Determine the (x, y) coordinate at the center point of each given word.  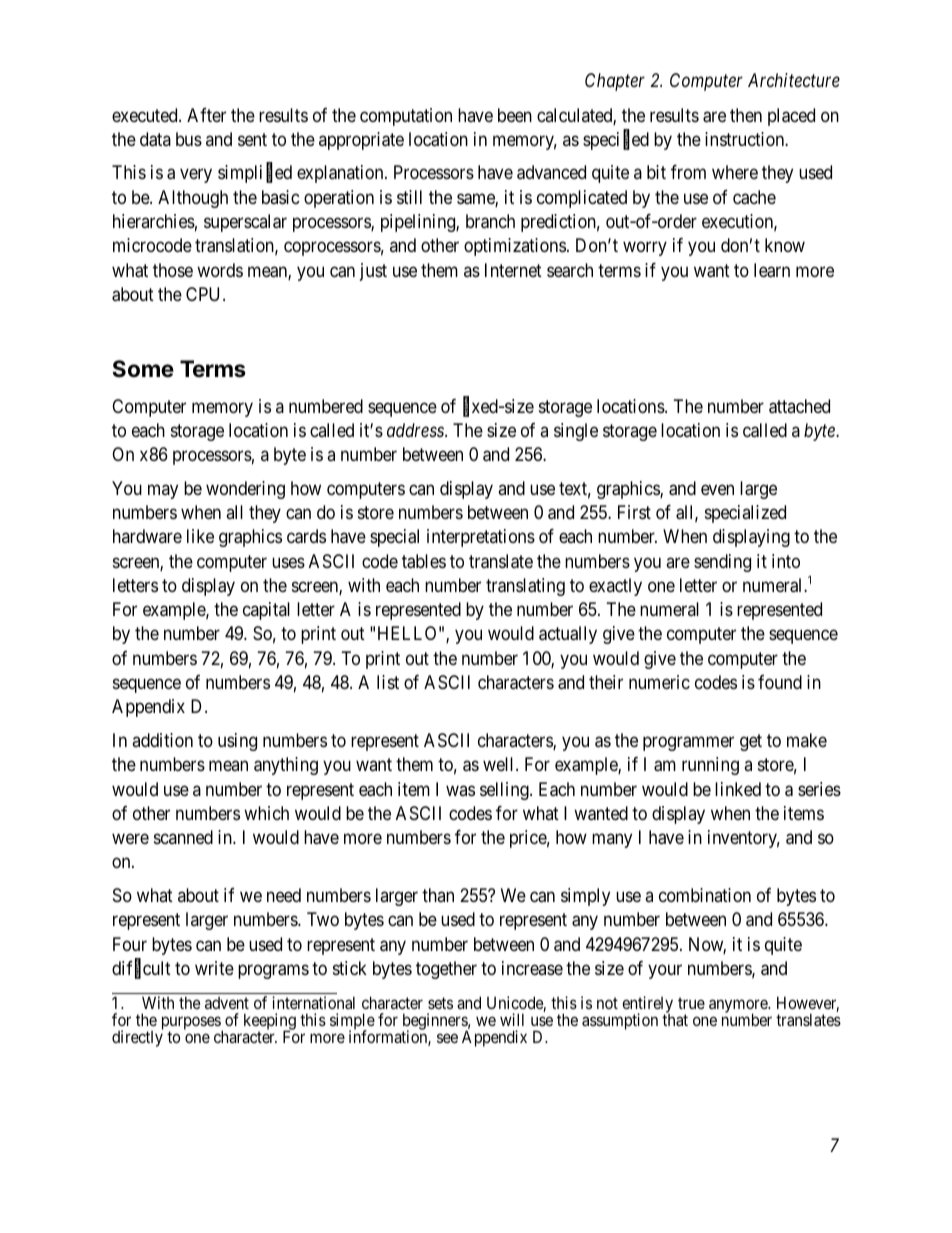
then (746, 115)
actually (568, 635)
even (717, 489)
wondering (245, 490)
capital (266, 611)
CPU (205, 294)
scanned (183, 837)
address (416, 430)
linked (738, 789)
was (460, 790)
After (206, 115)
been (515, 115)
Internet (513, 270)
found (780, 682)
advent (227, 1003)
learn (772, 270)
